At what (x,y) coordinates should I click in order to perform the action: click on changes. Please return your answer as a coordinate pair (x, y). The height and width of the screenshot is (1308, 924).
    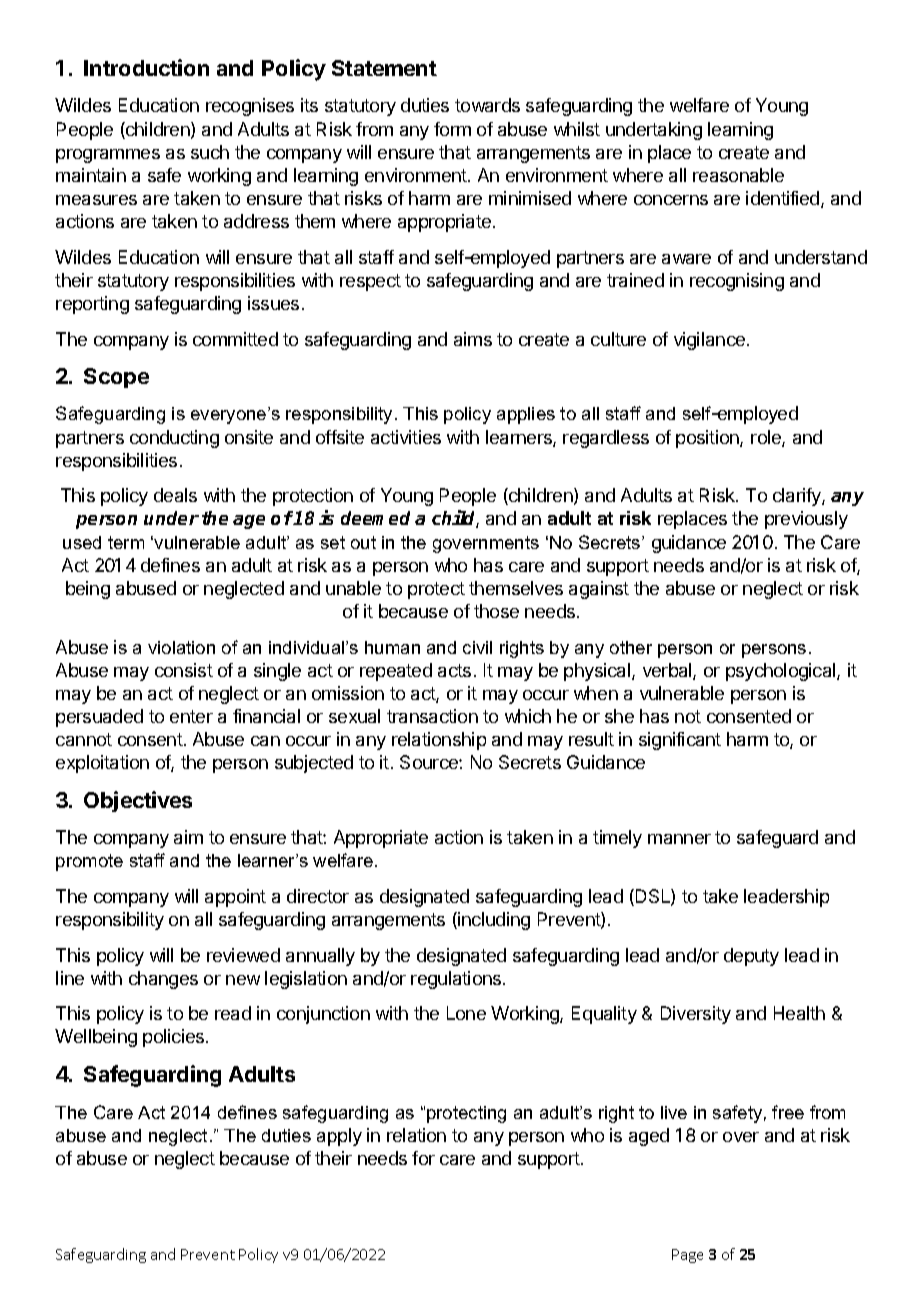
    Looking at the image, I should click on (163, 980).
